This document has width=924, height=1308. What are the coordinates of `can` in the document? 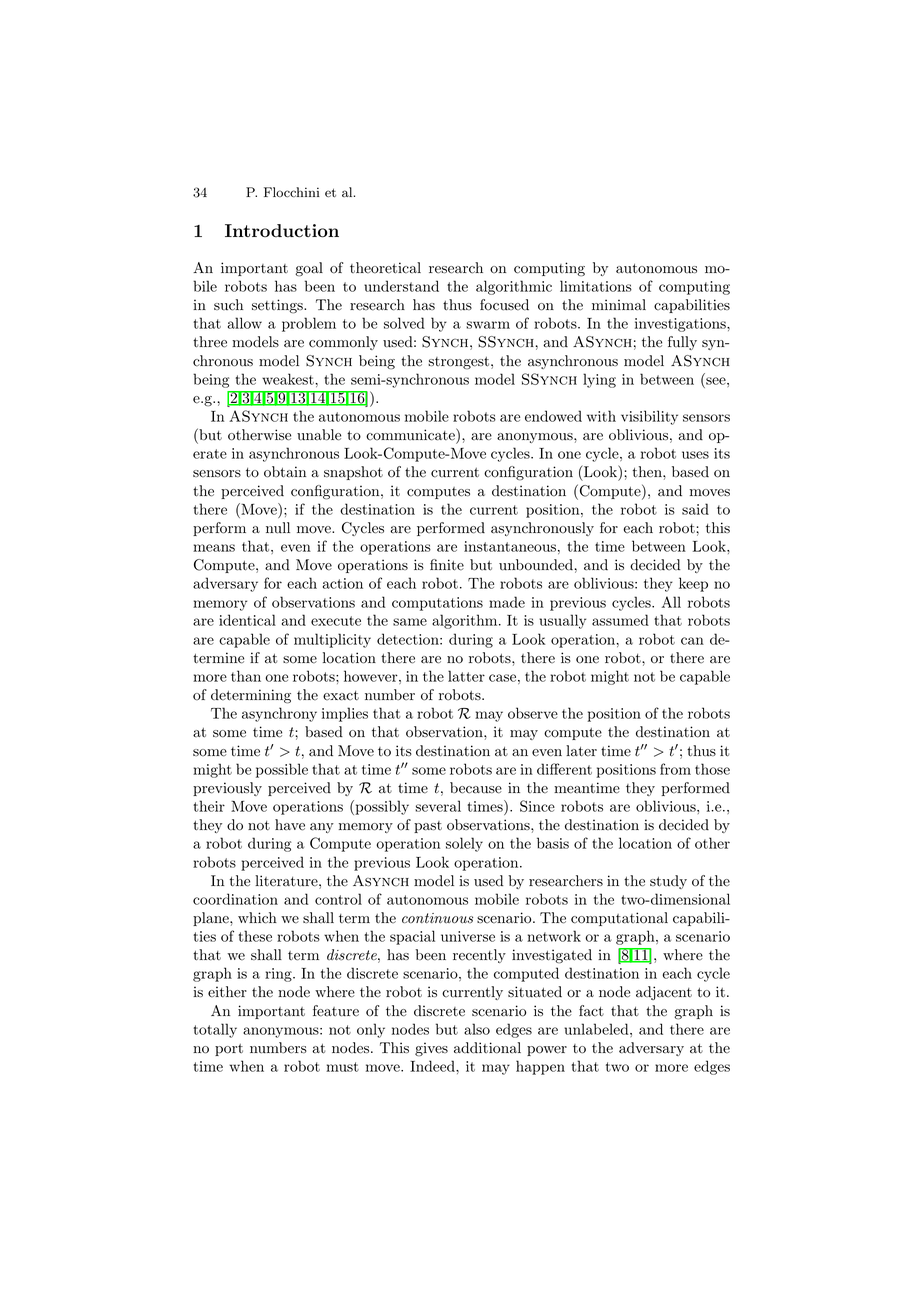 It's located at (692, 641).
